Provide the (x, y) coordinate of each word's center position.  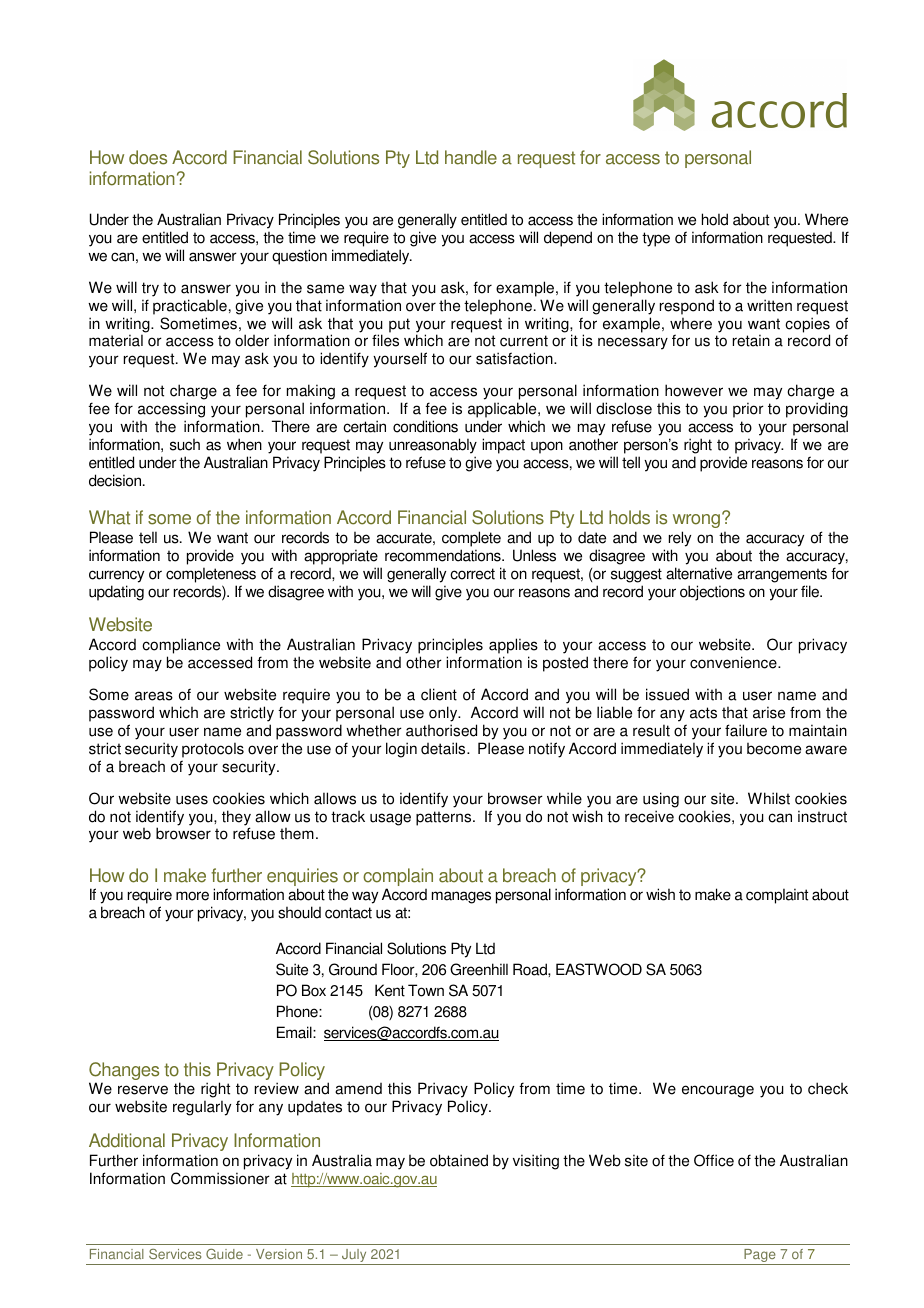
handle (471, 157)
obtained (459, 1160)
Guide (224, 1254)
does (148, 157)
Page (760, 1257)
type (656, 239)
